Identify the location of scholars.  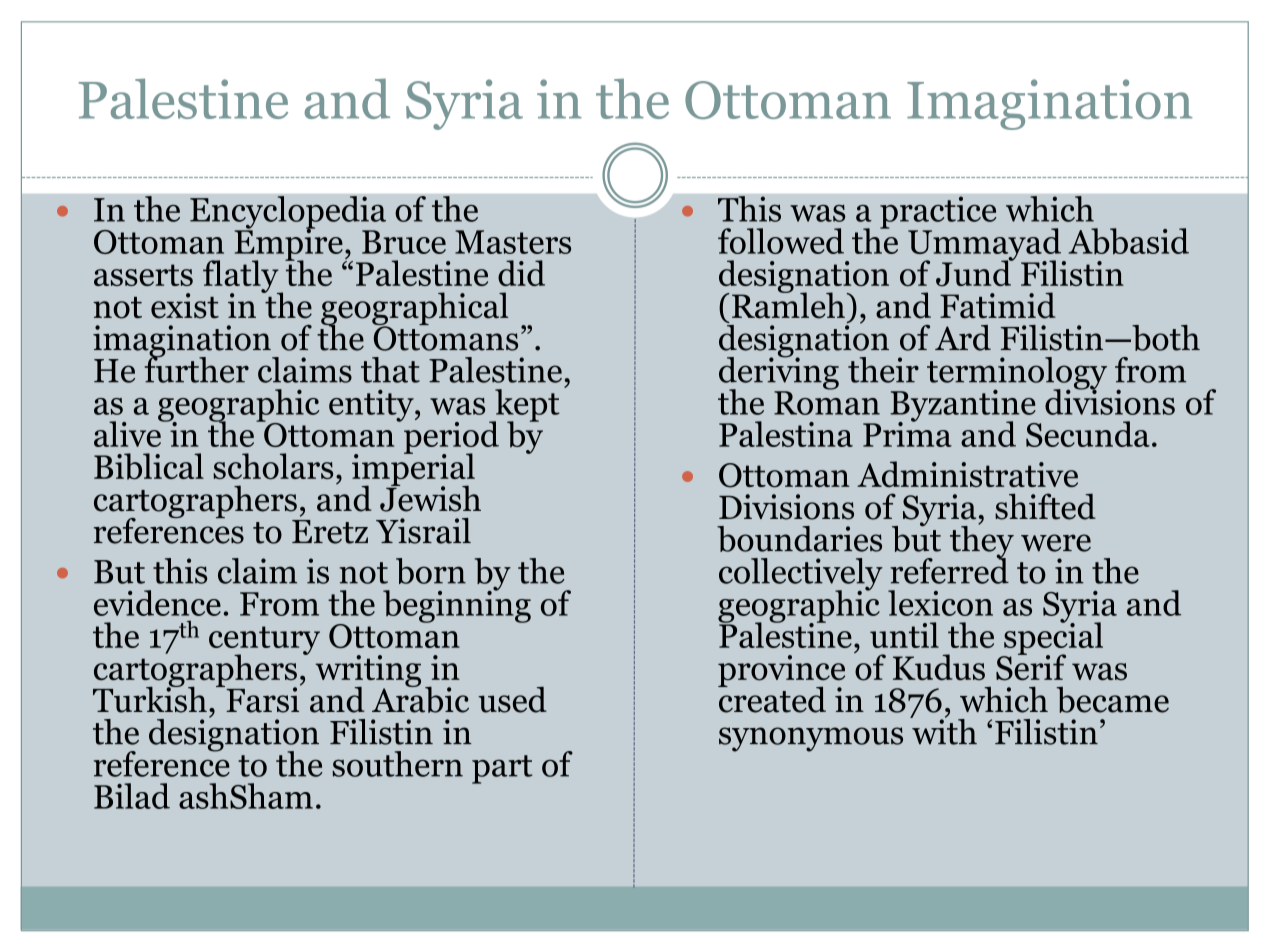
(273, 466).
